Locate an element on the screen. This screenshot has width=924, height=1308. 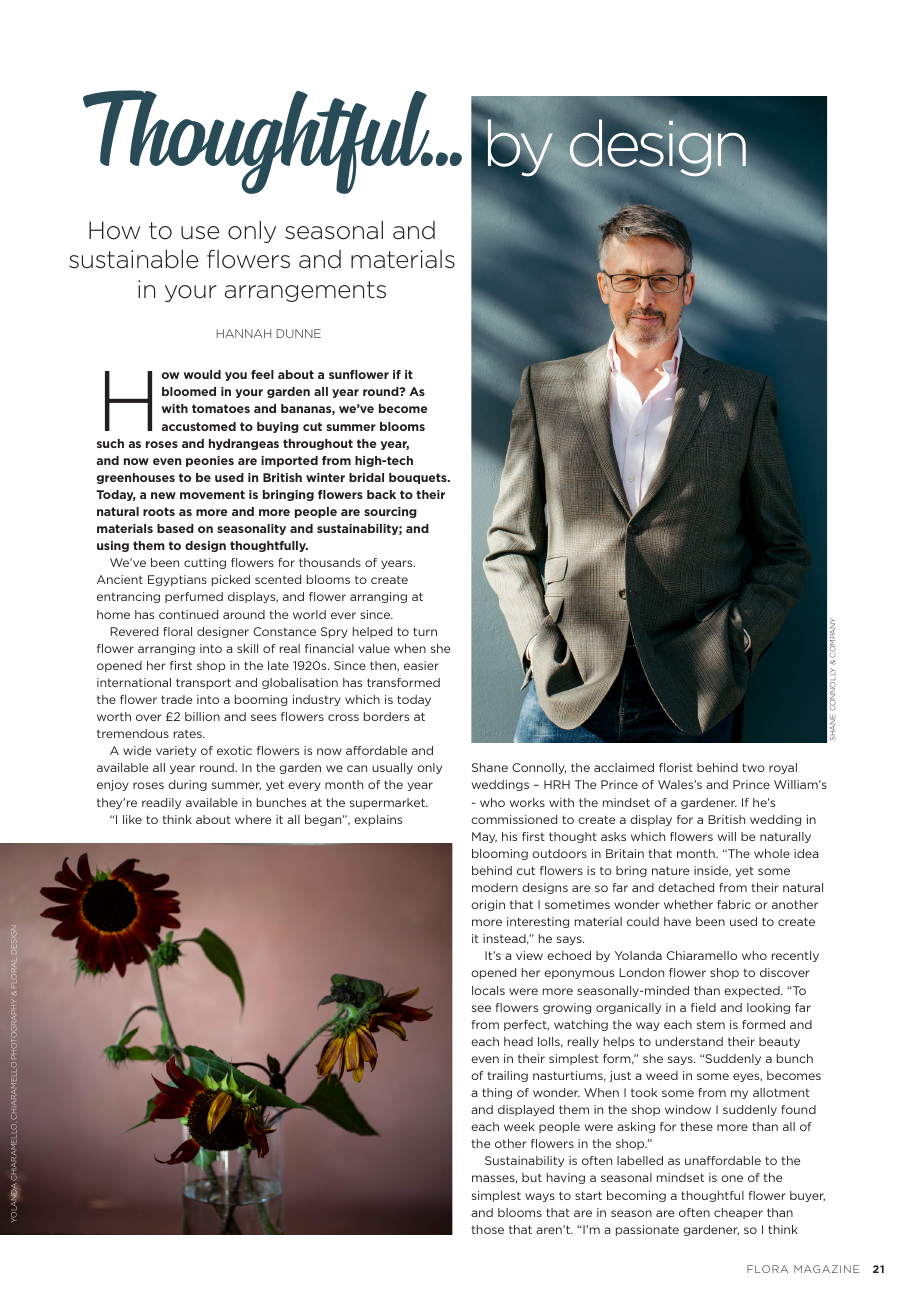
those is located at coordinates (488, 1229).
